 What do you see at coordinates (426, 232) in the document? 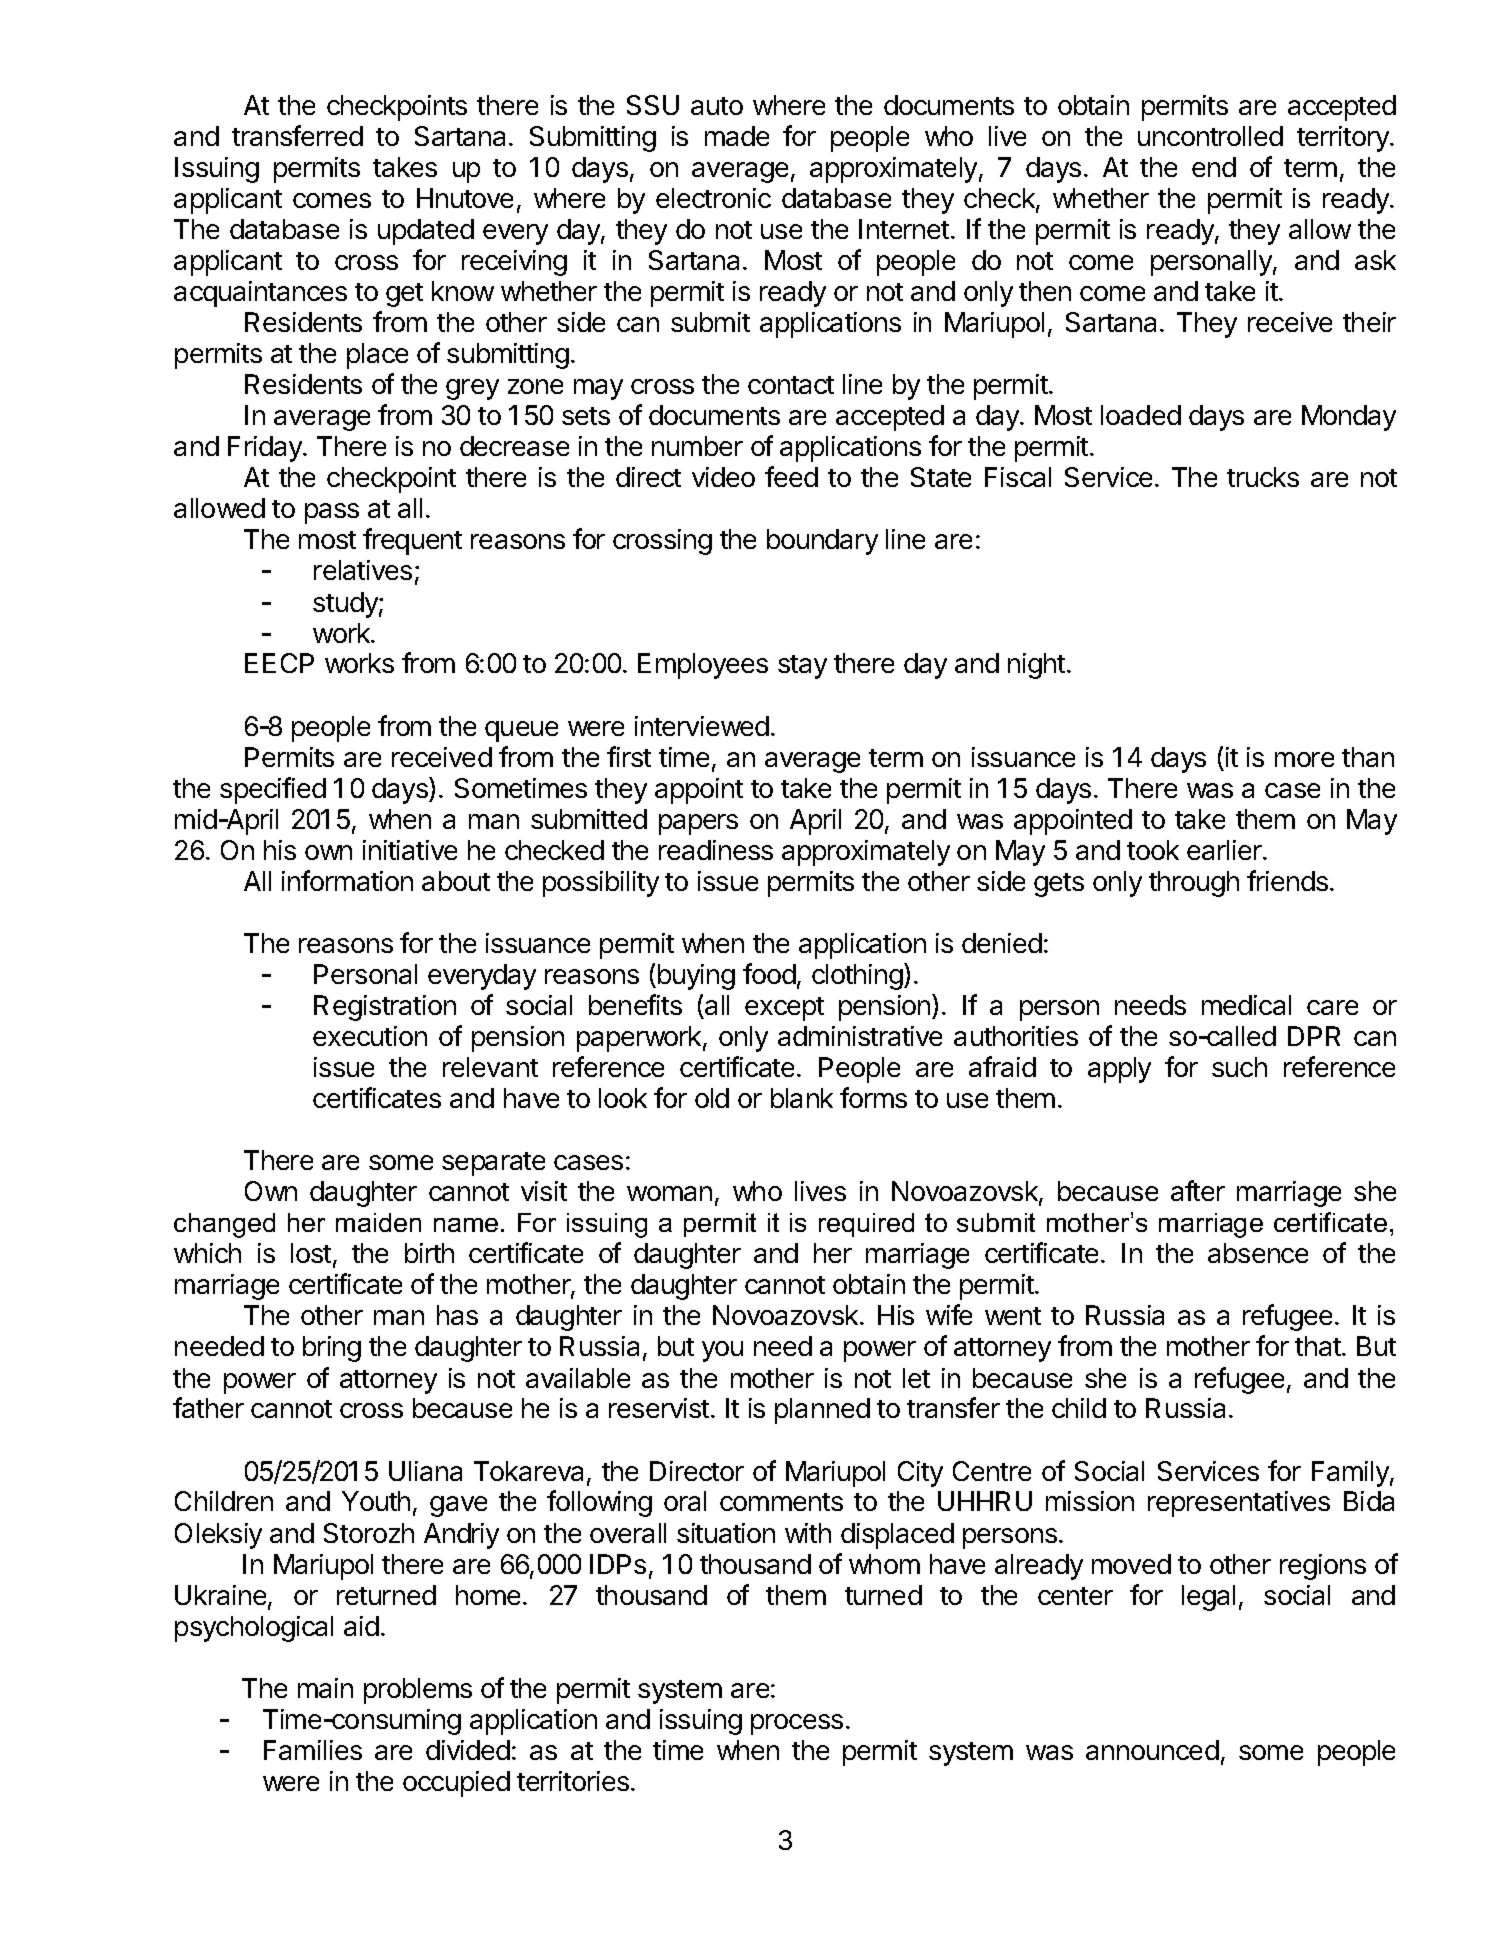
I see `updated` at bounding box center [426, 232].
